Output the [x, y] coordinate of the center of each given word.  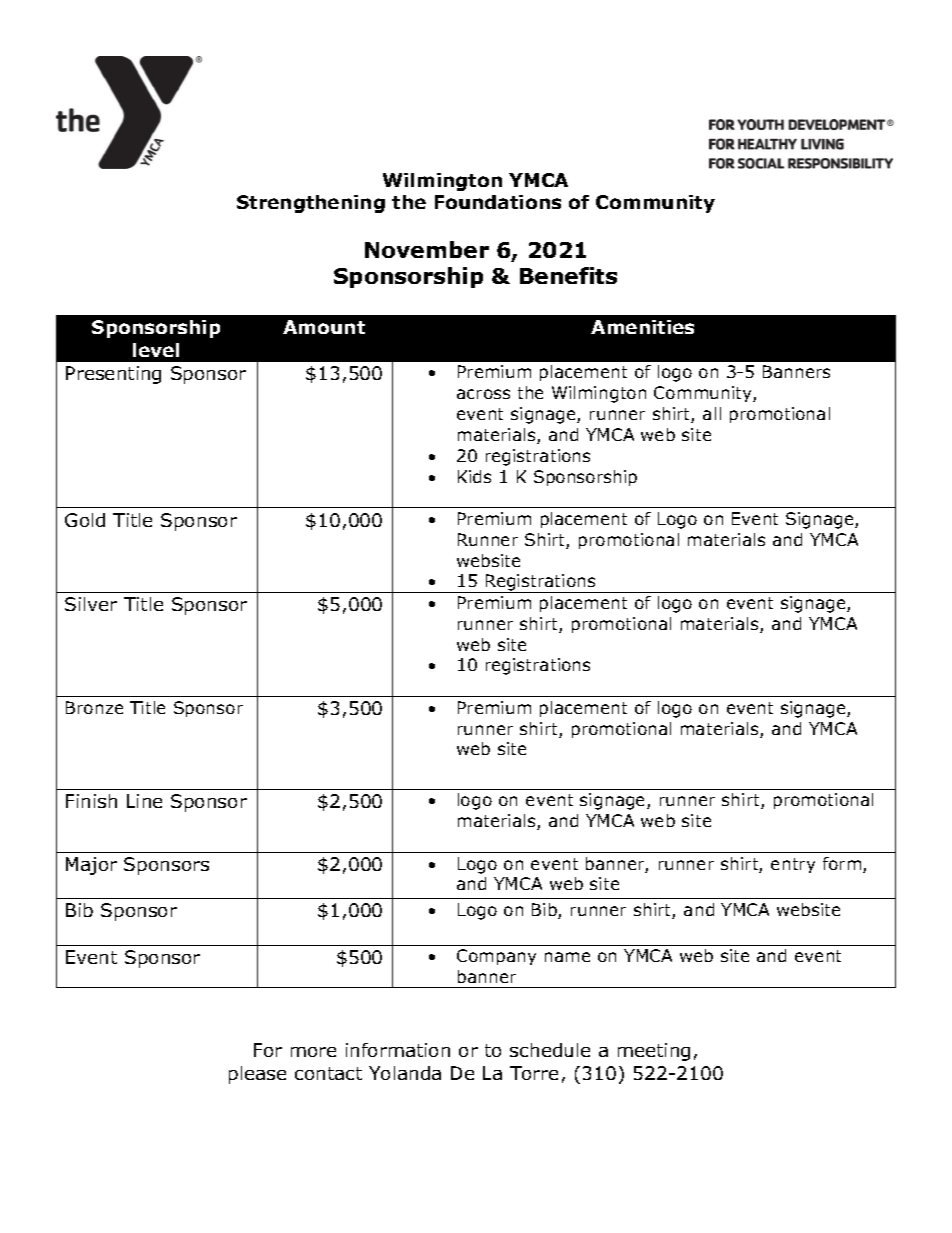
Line [144, 801]
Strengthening [311, 204]
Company [496, 957]
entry [793, 865]
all [712, 413]
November [427, 249]
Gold [85, 520]
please [257, 1075]
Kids [474, 476]
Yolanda [405, 1073]
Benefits [568, 275]
